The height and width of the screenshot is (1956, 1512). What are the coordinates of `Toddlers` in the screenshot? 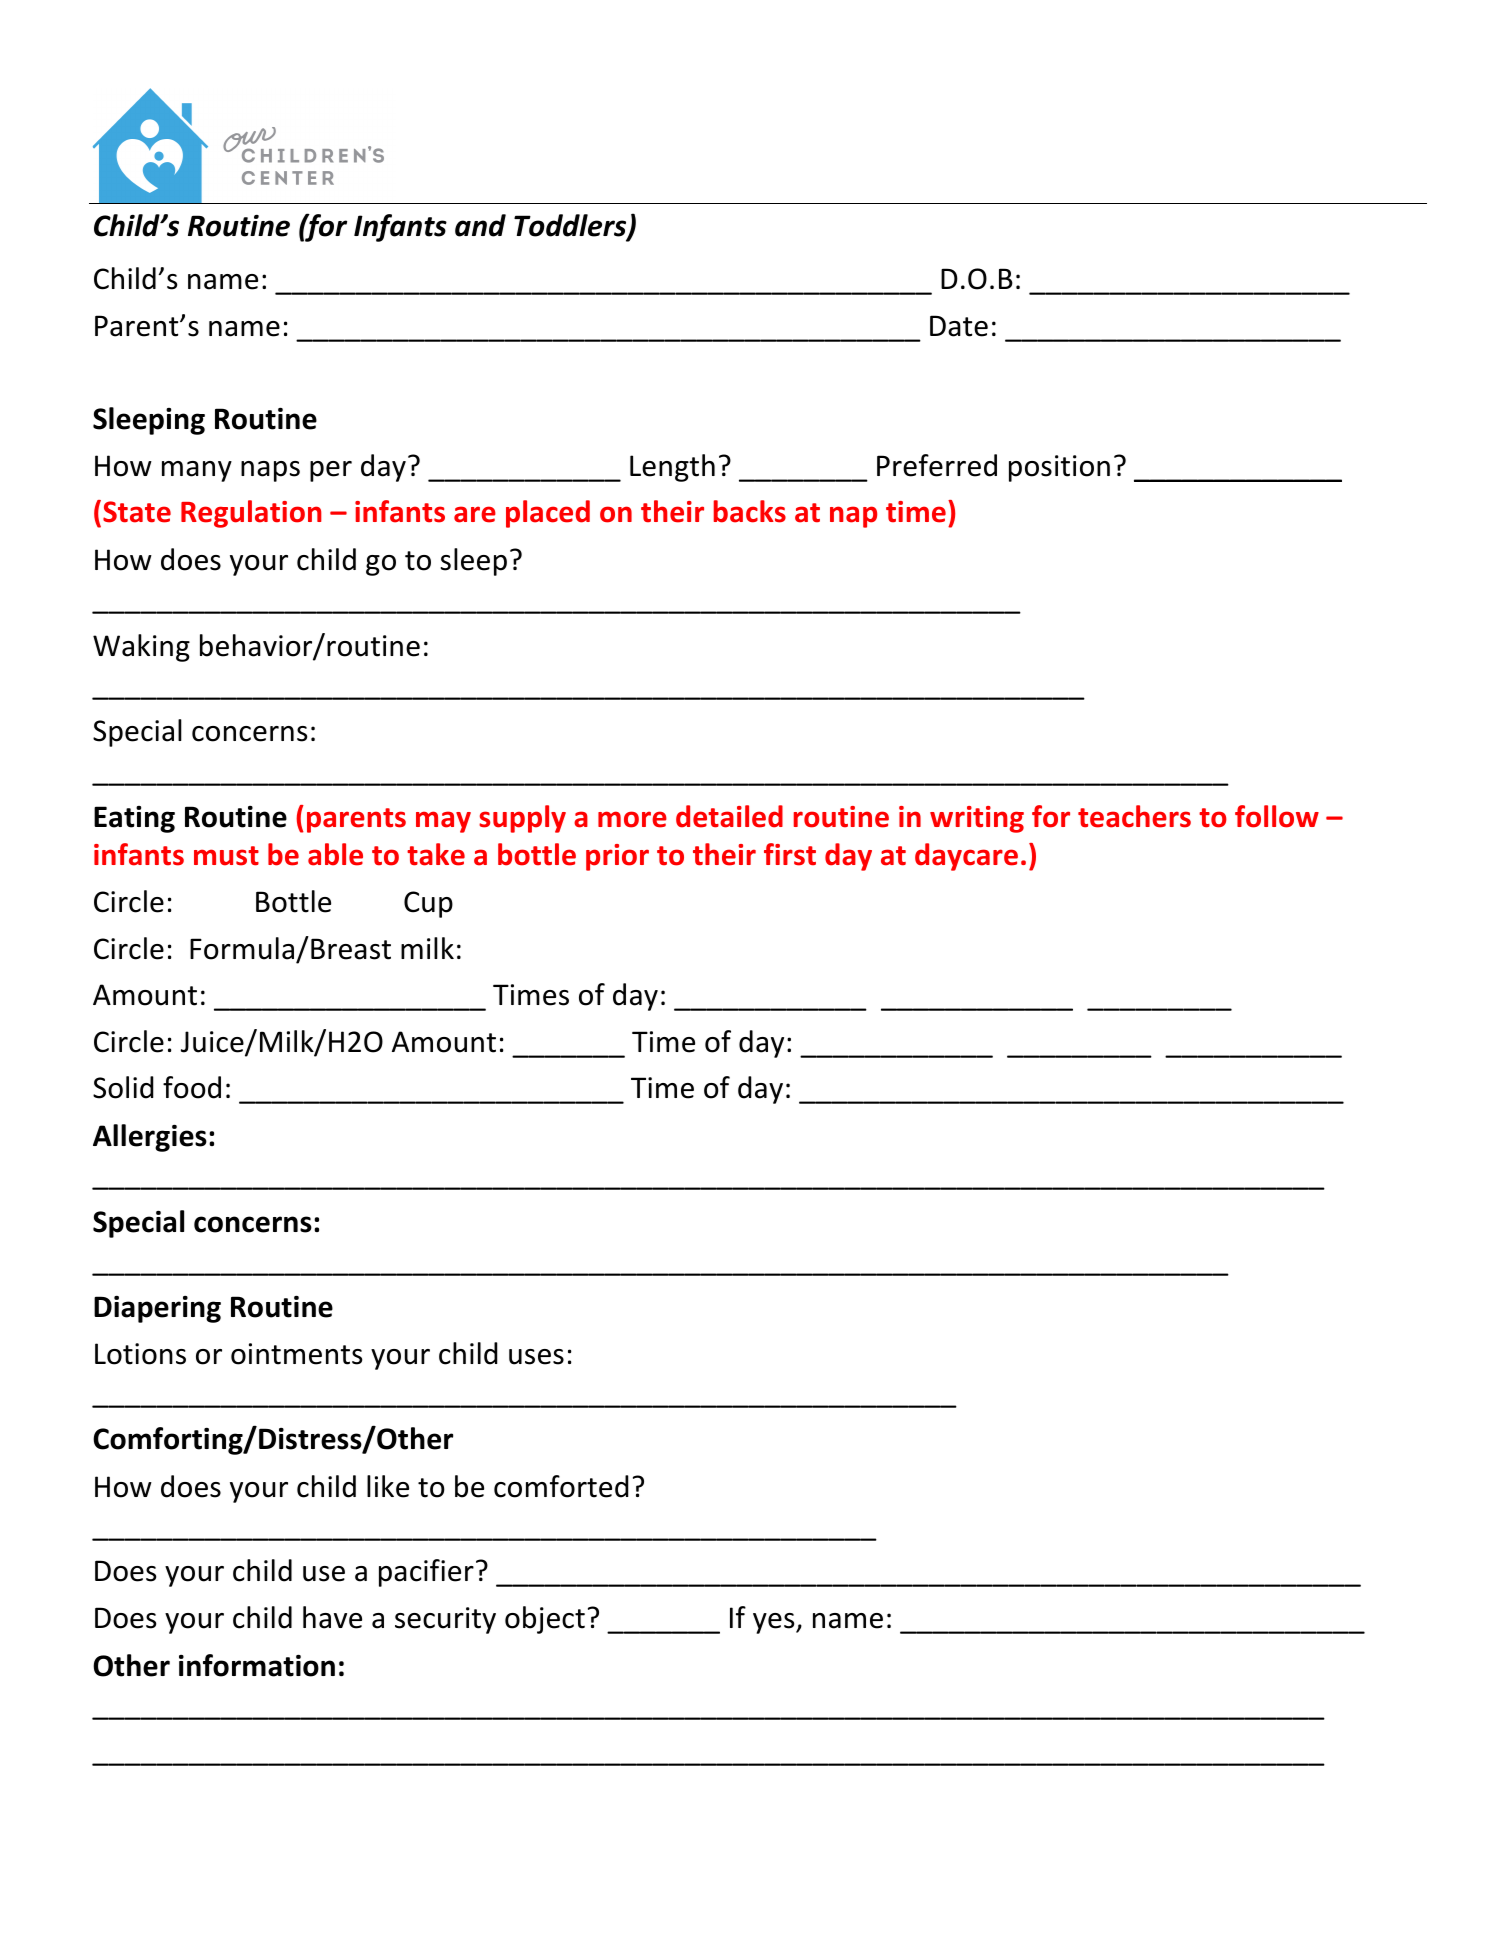 It's located at (571, 226).
